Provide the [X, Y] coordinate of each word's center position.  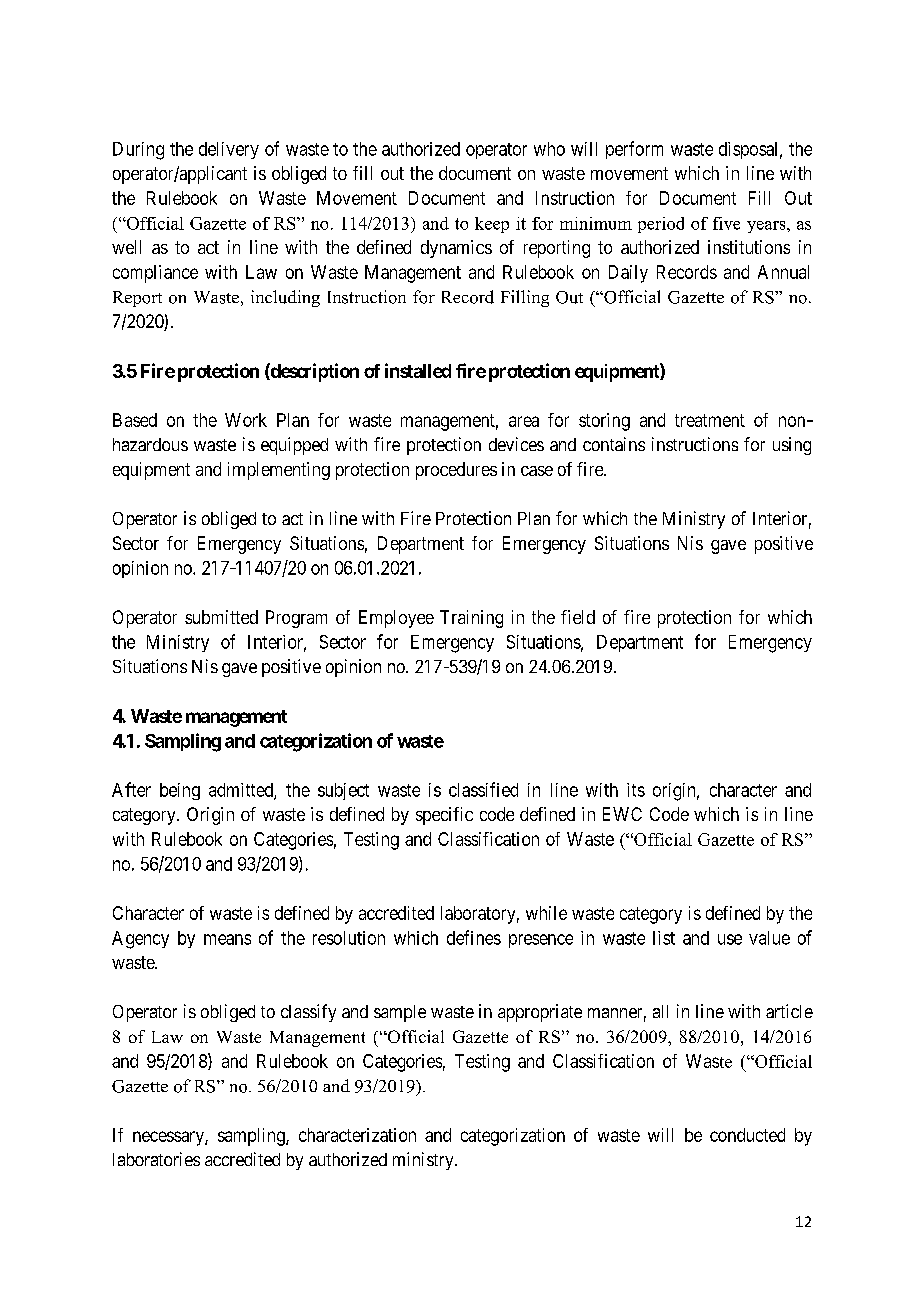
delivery [229, 150]
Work [246, 420]
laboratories [156, 1159]
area [524, 421]
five [726, 223]
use [730, 939]
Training [471, 619]
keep [492, 225]
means [227, 939]
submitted [221, 617]
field [578, 617]
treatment [710, 420]
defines [474, 937]
